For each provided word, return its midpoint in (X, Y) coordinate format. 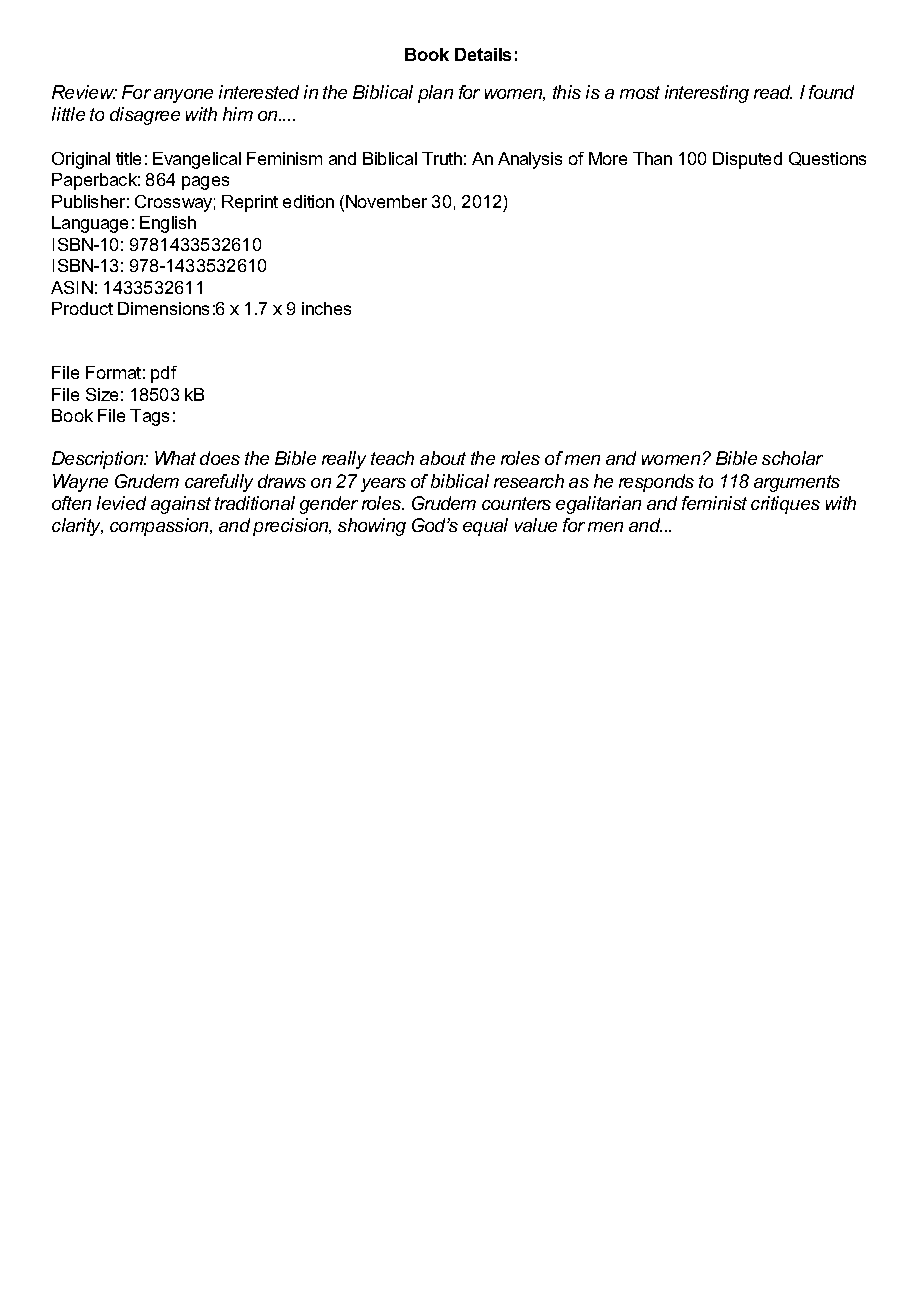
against (181, 505)
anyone (183, 96)
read (773, 92)
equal (485, 527)
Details (483, 54)
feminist (714, 503)
